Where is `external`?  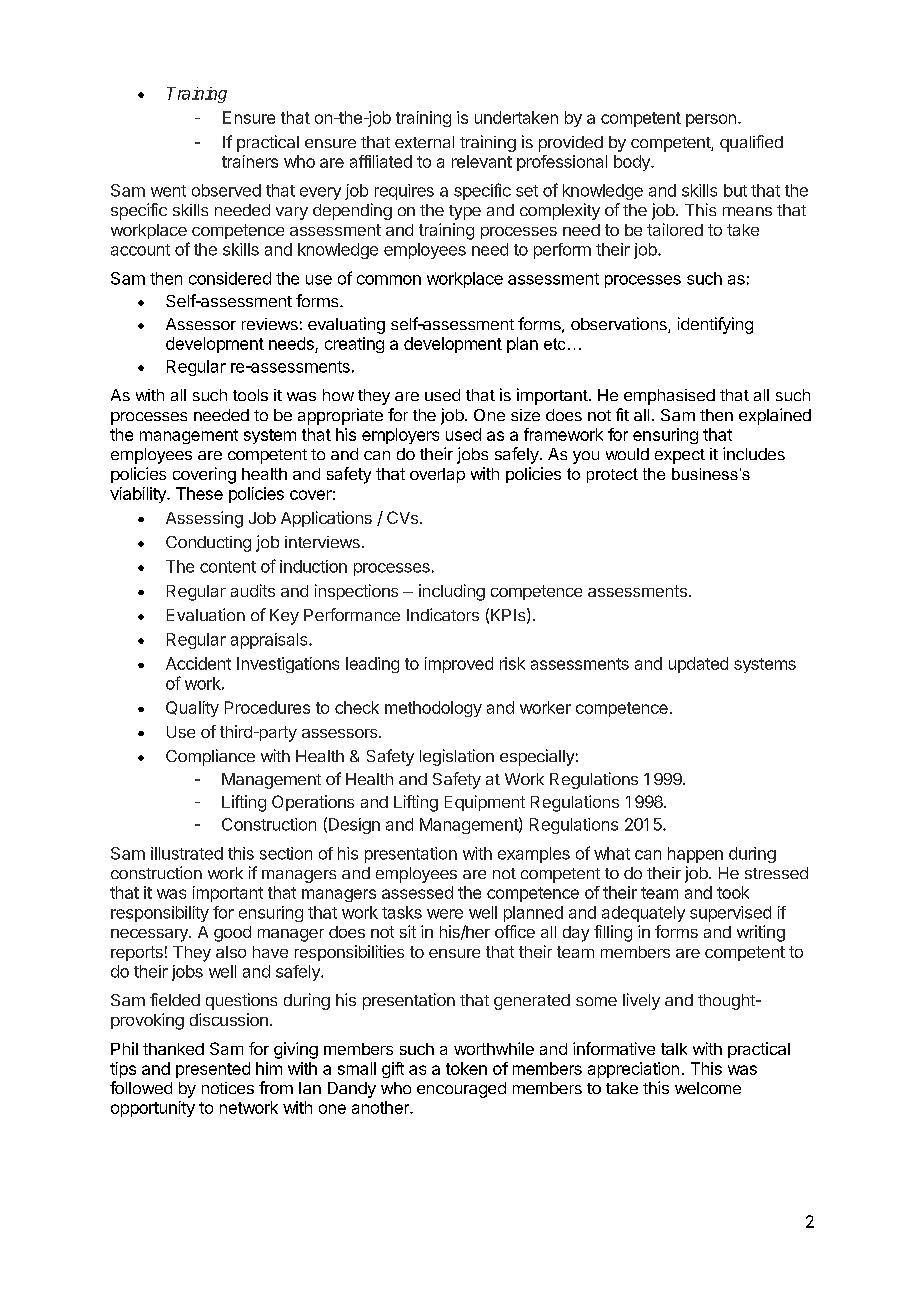
external is located at coordinates (424, 142).
